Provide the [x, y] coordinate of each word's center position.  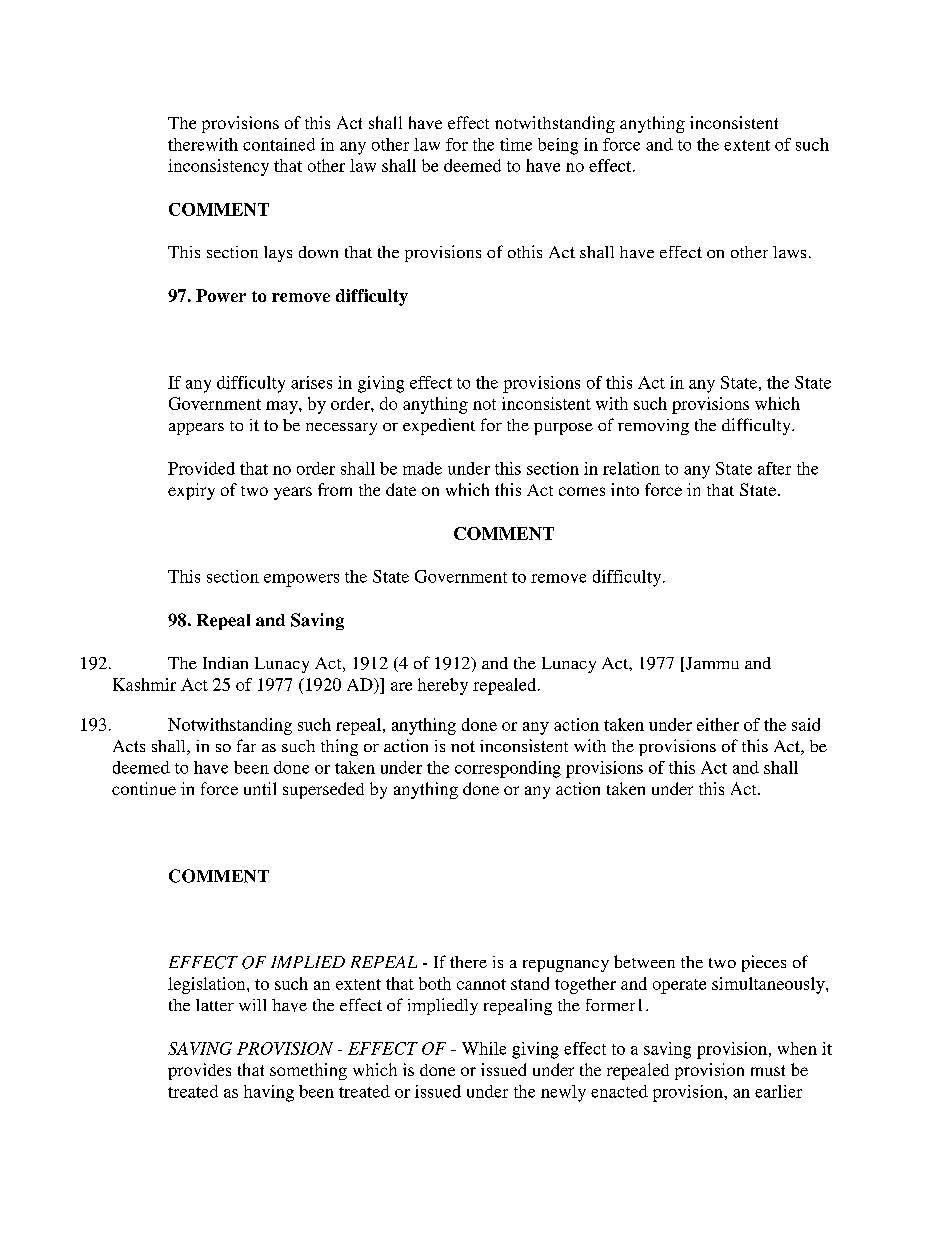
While [484, 1048]
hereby [443, 686]
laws [789, 252]
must [768, 1070]
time [516, 144]
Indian [225, 663]
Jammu [712, 663]
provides [199, 1071]
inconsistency [218, 167]
